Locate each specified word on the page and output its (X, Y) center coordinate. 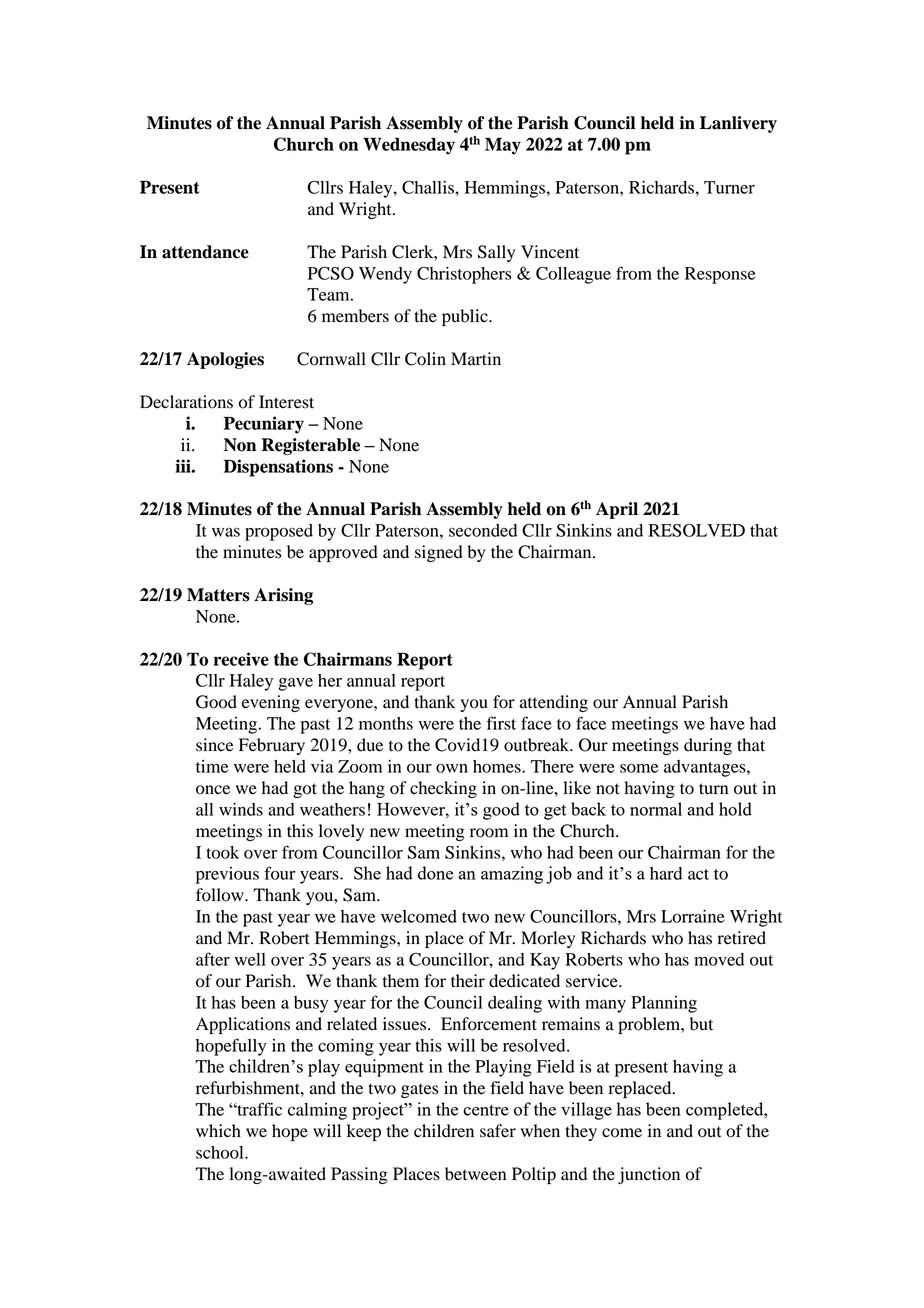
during (708, 746)
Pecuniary (264, 425)
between (475, 1174)
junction (649, 1175)
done (435, 873)
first (501, 723)
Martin (476, 358)
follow (221, 895)
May (503, 146)
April (617, 510)
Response (720, 275)
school (221, 1152)
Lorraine (693, 916)
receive (241, 659)
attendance (205, 252)
